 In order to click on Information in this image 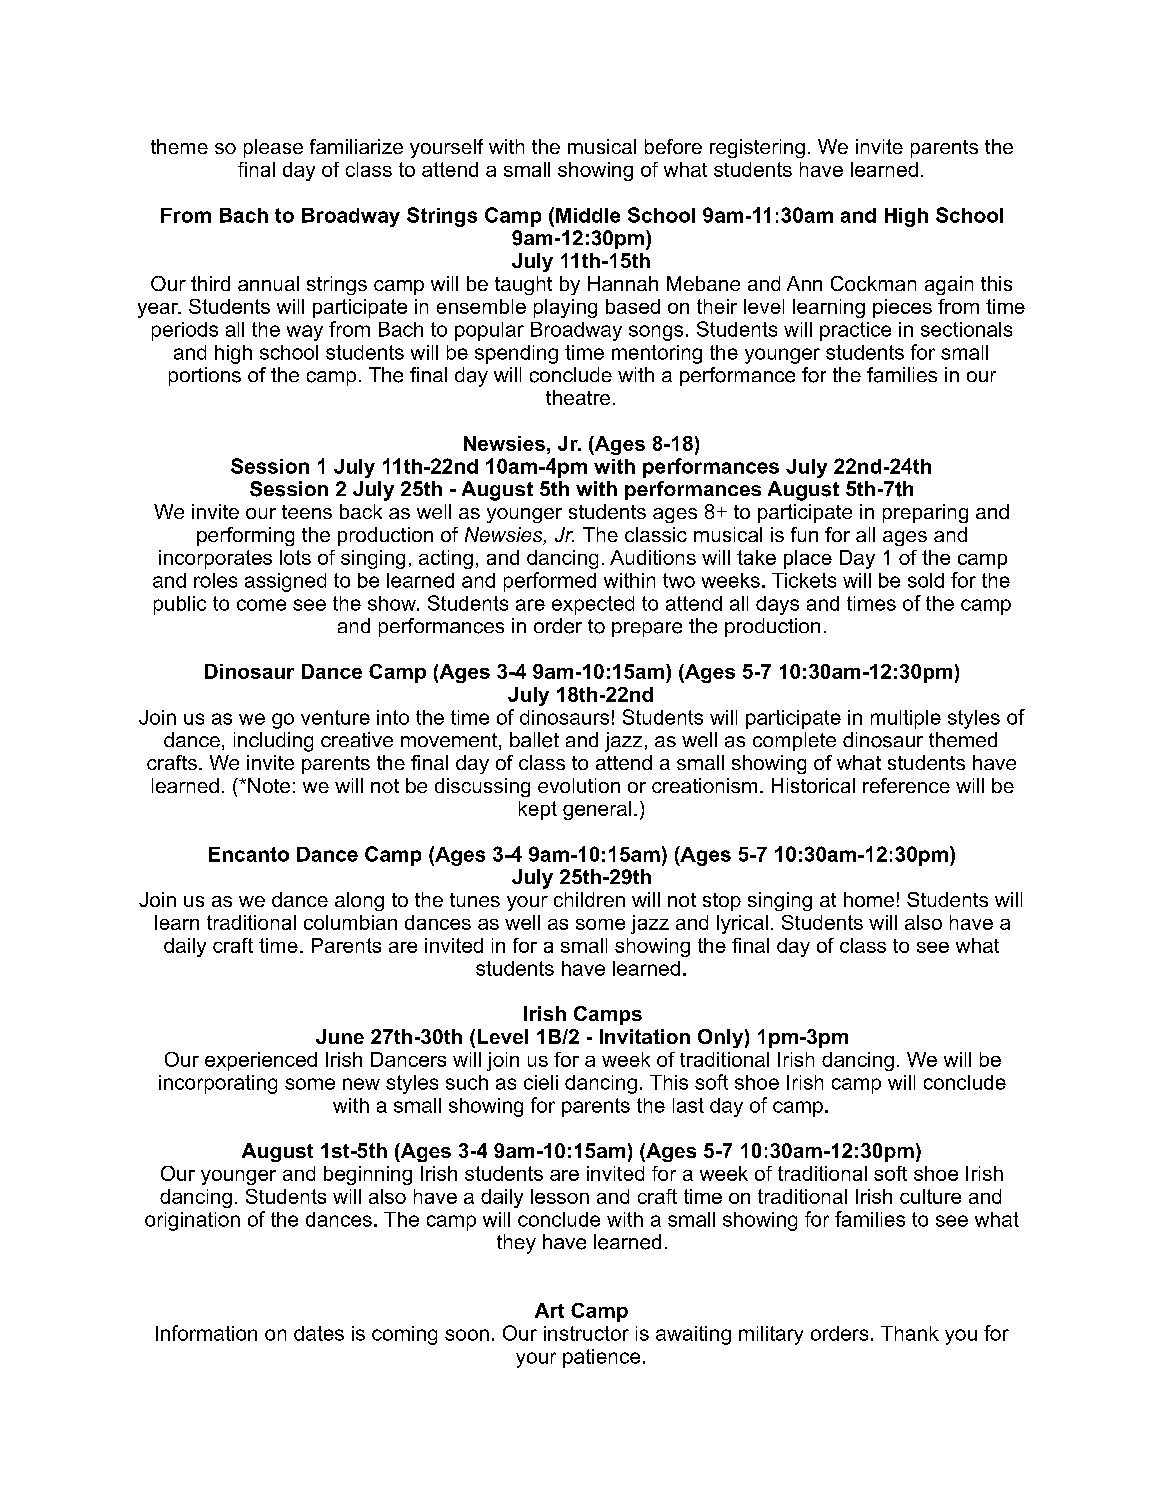, I will do `click(206, 1333)`.
